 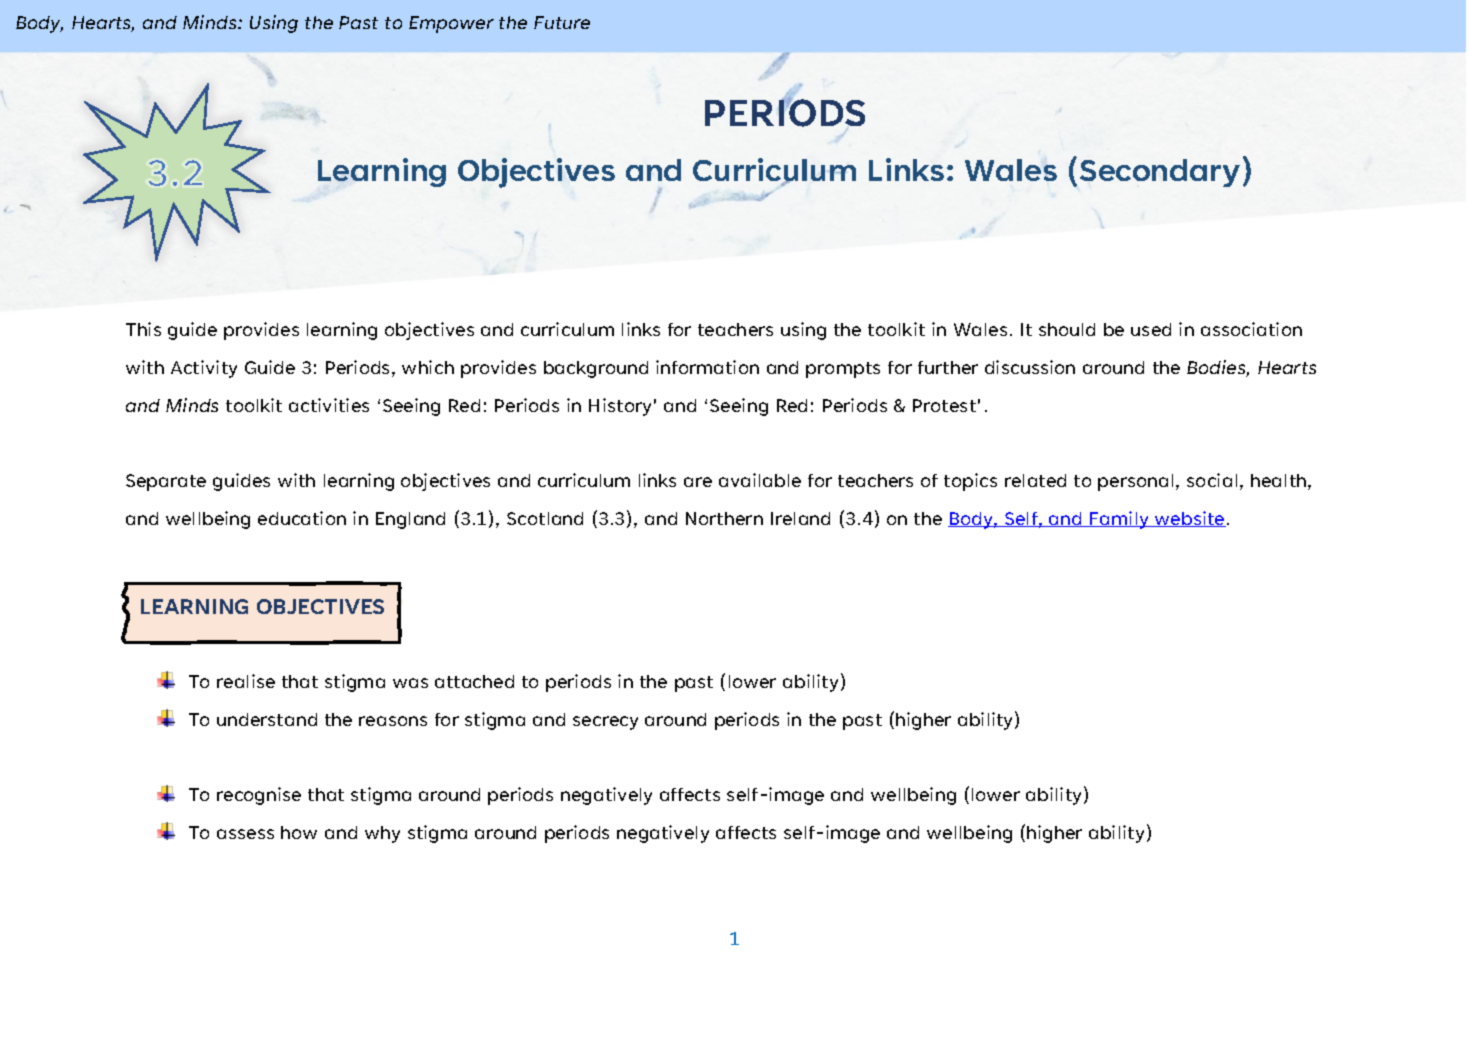 I want to click on Future, so click(x=562, y=22).
